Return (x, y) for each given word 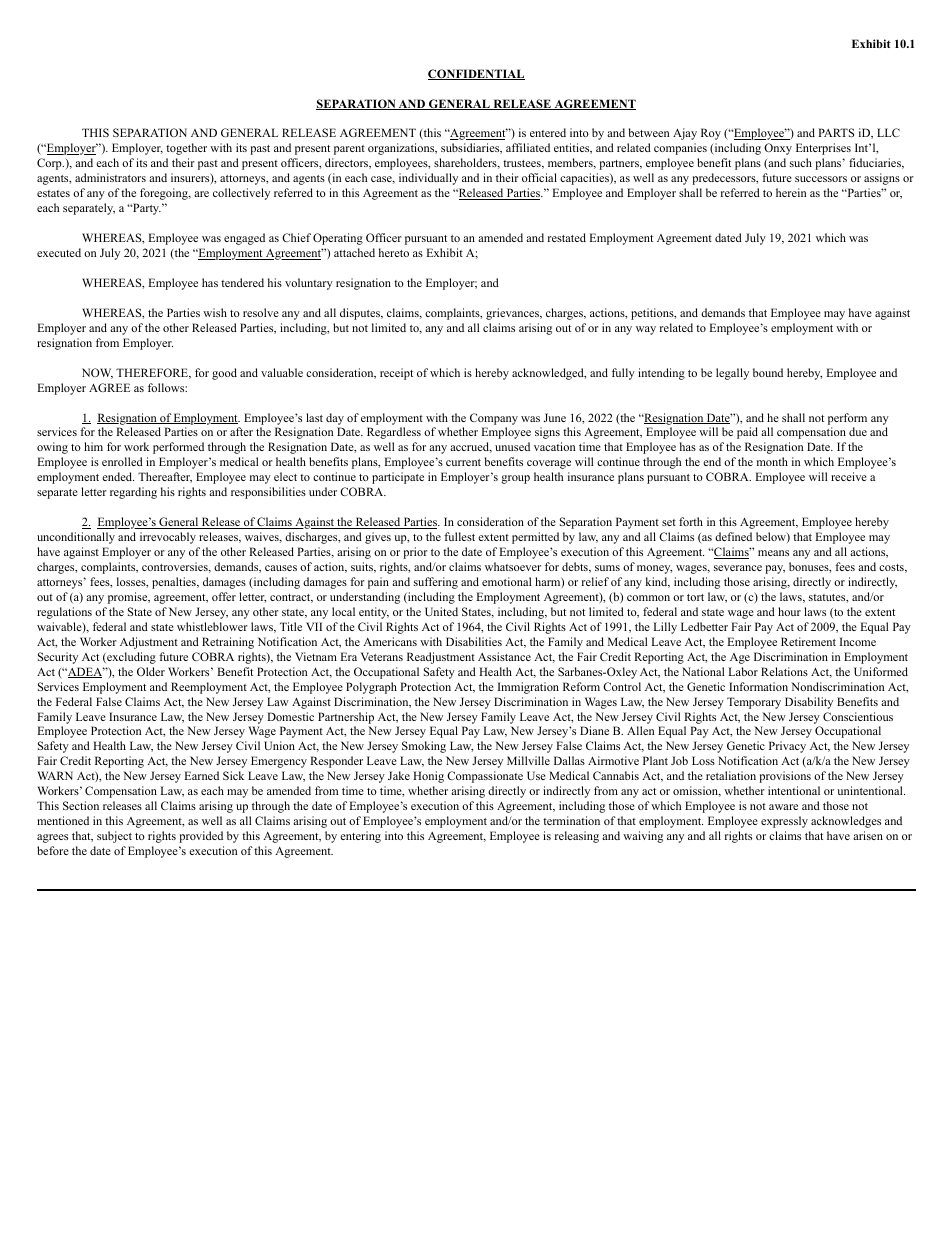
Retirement (808, 641)
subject (114, 837)
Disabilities (474, 641)
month (772, 461)
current (463, 462)
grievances (513, 314)
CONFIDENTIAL (476, 74)
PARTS (836, 132)
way (646, 330)
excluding (130, 658)
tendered (242, 282)
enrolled (122, 461)
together (186, 149)
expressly (784, 822)
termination (571, 820)
